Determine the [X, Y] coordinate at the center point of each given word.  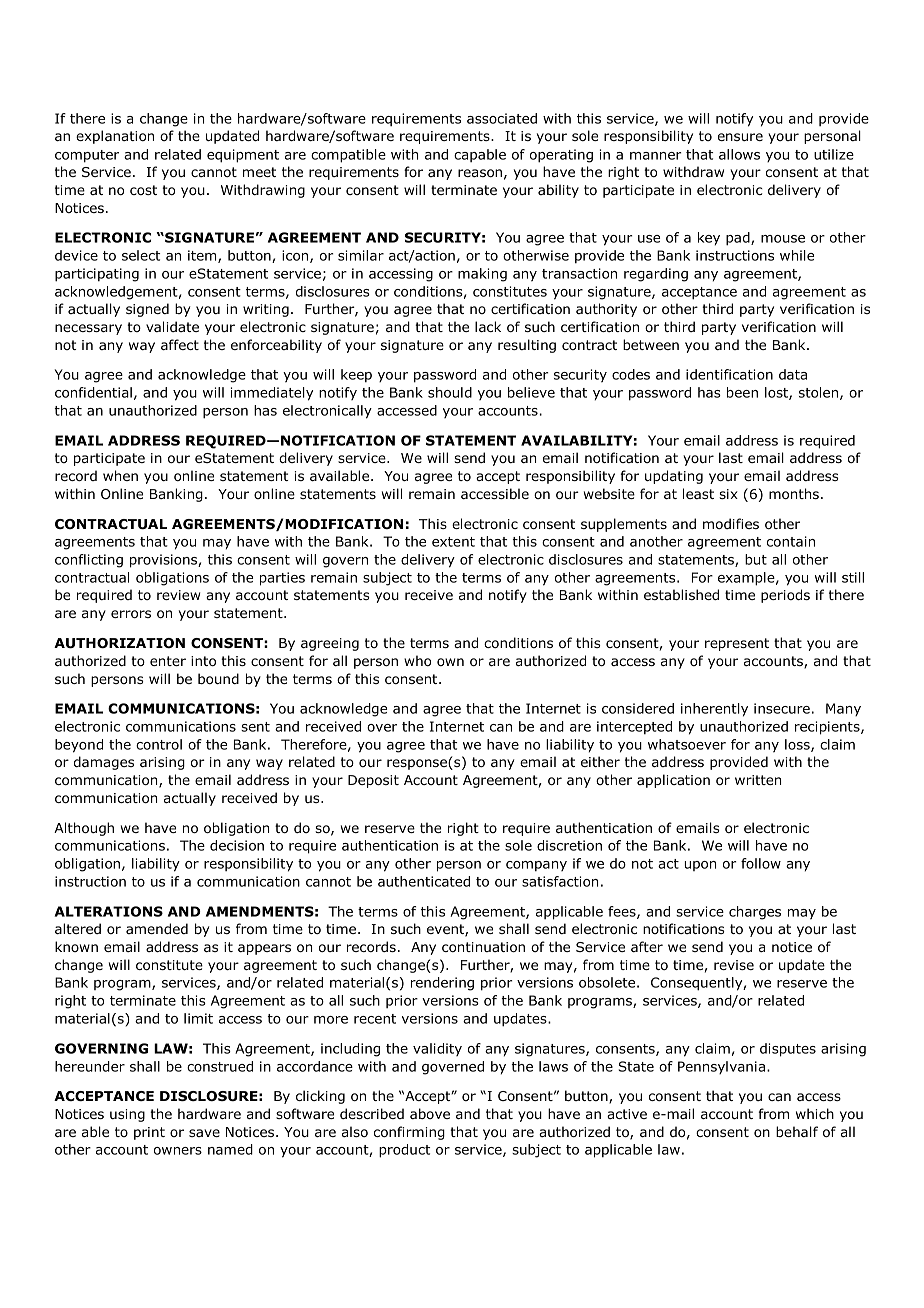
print [149, 1133]
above [430, 1113]
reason [480, 173]
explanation [115, 137]
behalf [797, 1131]
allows [739, 154]
